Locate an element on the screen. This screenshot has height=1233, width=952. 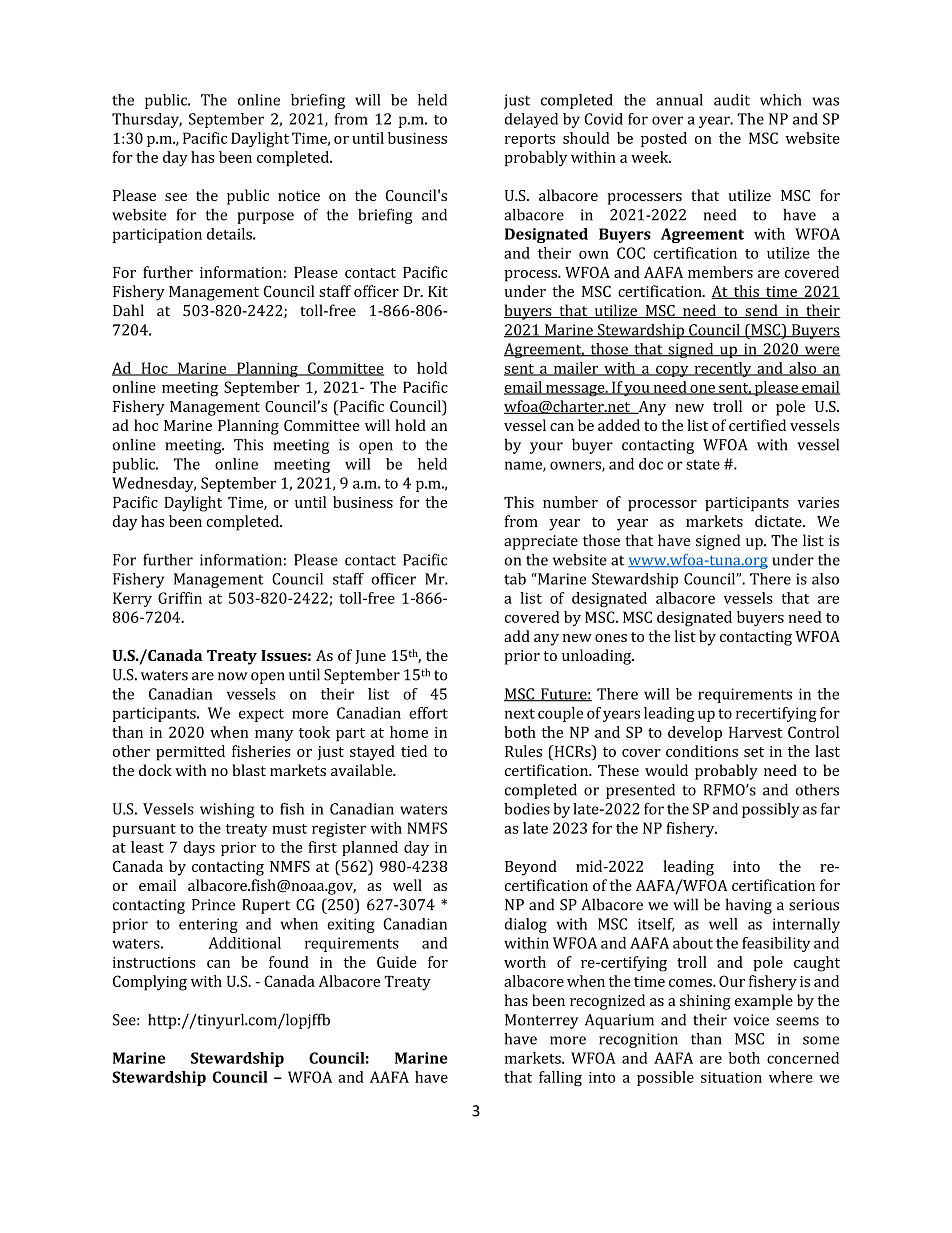
mailer is located at coordinates (576, 369).
